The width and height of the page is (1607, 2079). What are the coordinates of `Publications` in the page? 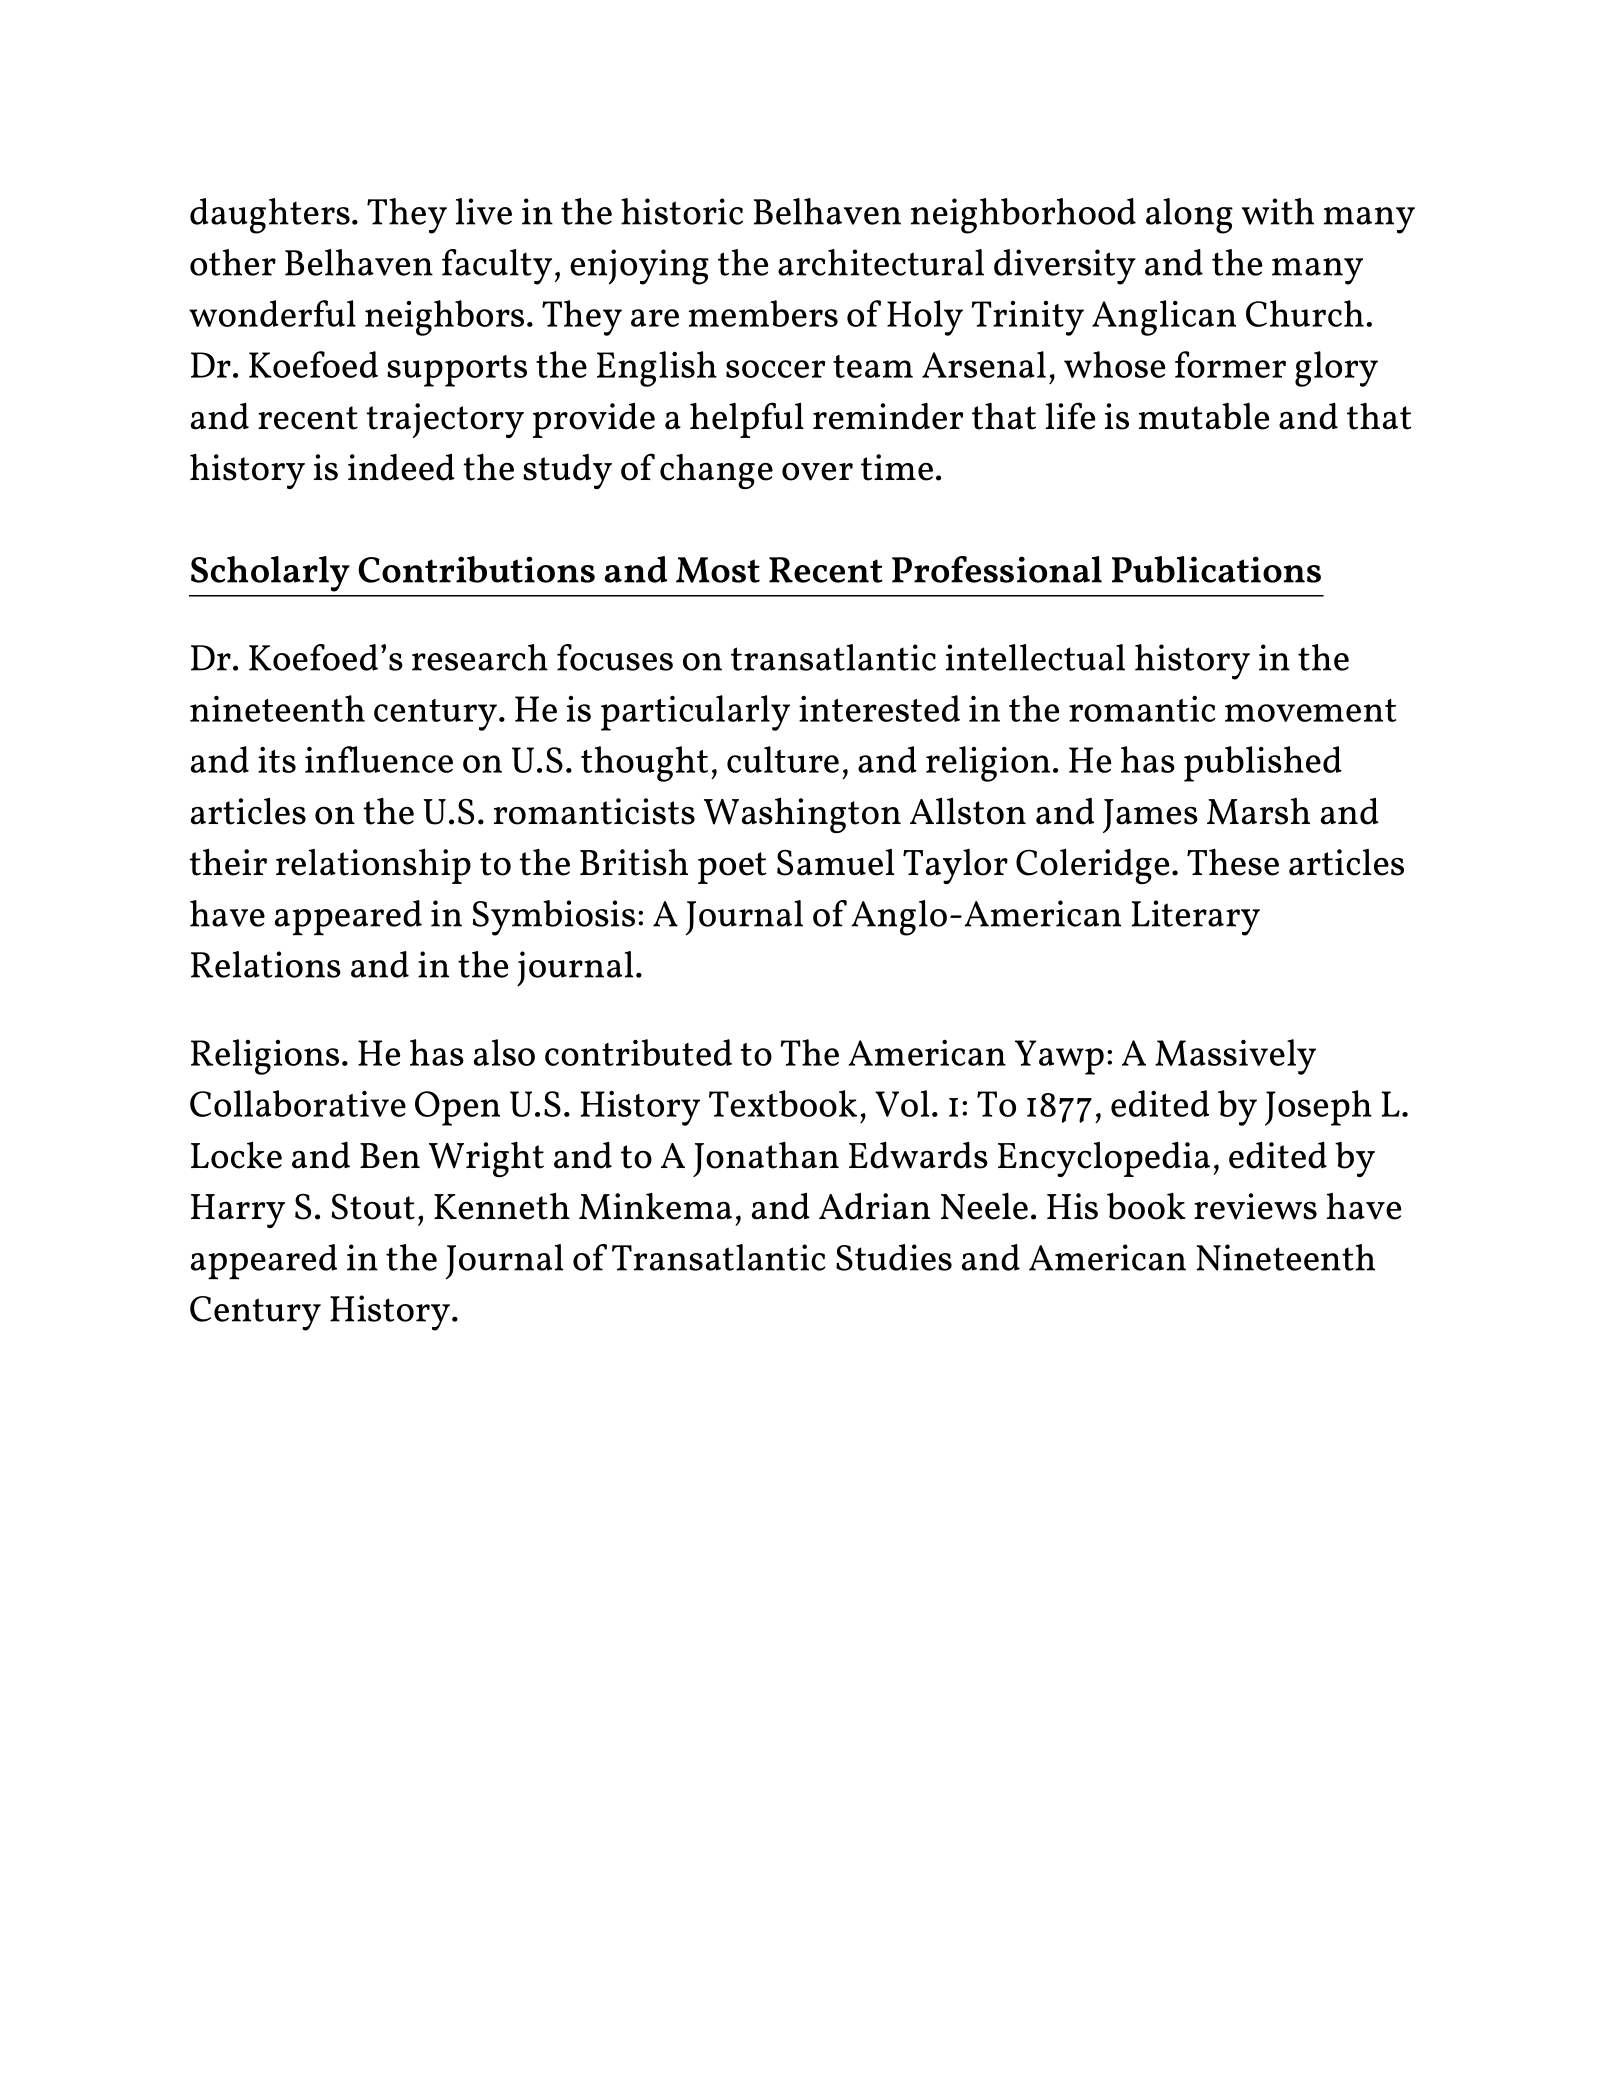 It's located at (1216, 569).
